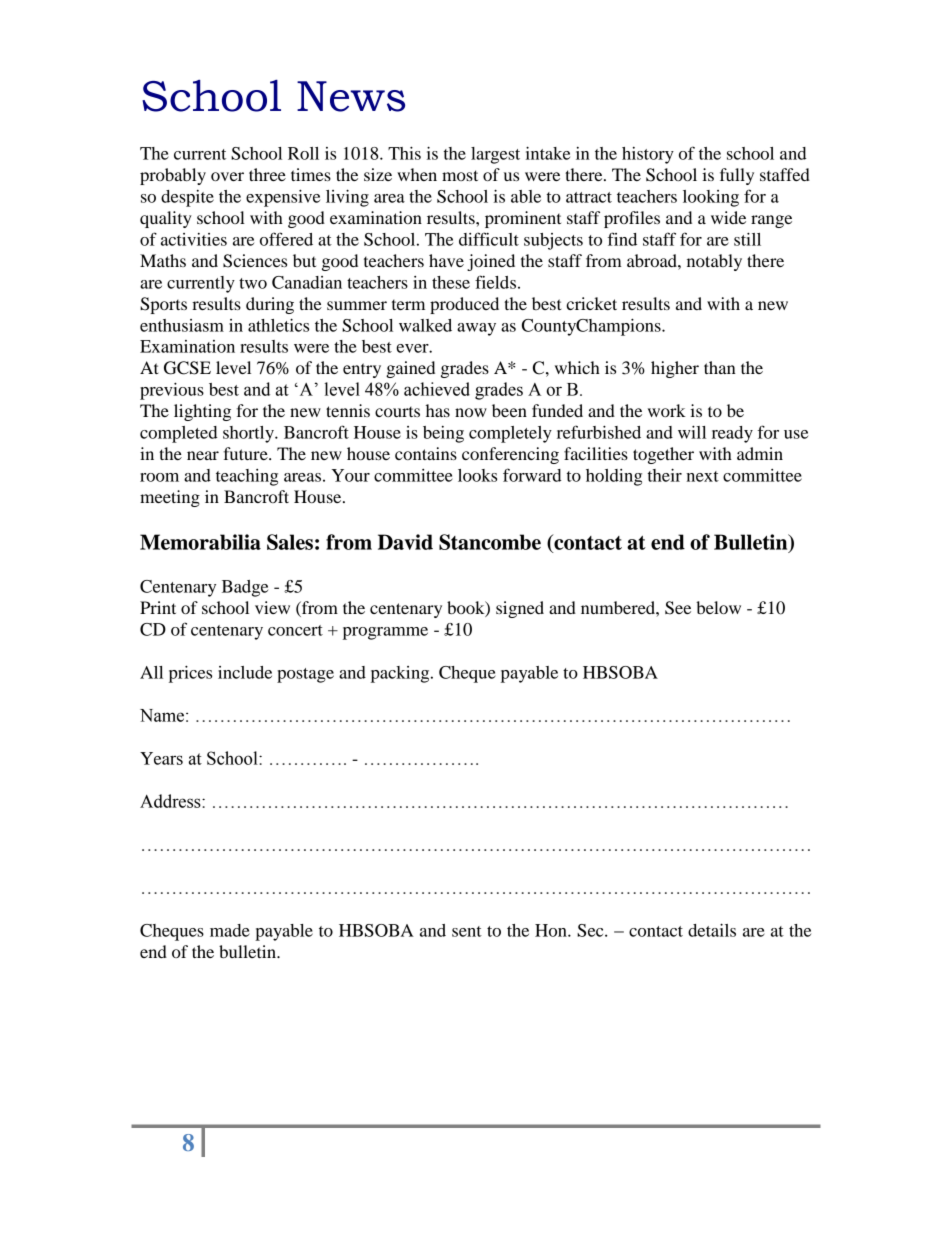 This document has height=1233, width=952. Describe the element at coordinates (712, 930) in the document. I see `details` at that location.
